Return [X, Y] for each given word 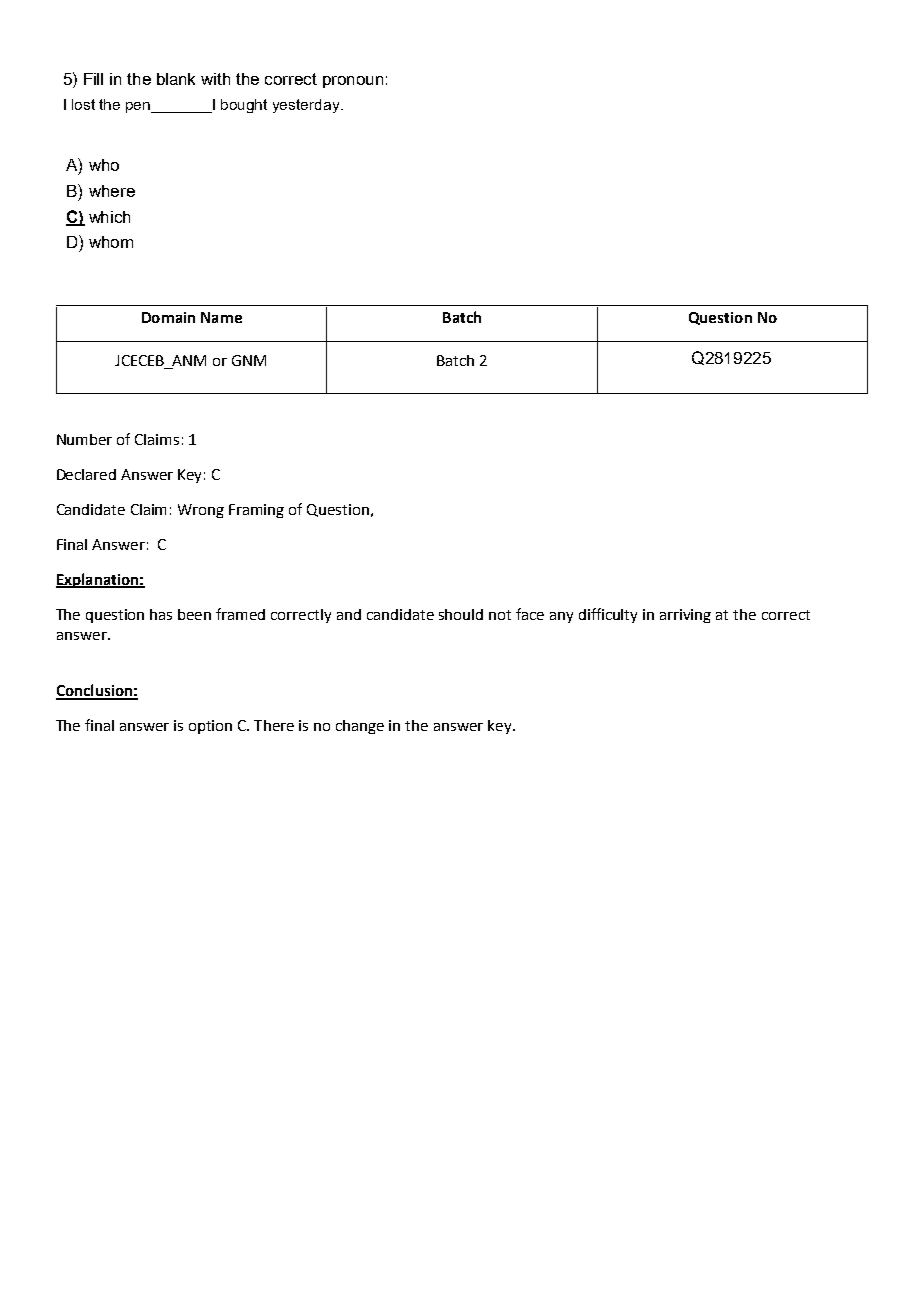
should [461, 614]
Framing [256, 511]
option [210, 727]
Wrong [201, 511]
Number [84, 439]
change [360, 727]
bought [244, 106]
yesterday [307, 106]
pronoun [353, 82]
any [561, 617]
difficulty [608, 615]
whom [111, 242]
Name [221, 317]
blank [176, 79]
